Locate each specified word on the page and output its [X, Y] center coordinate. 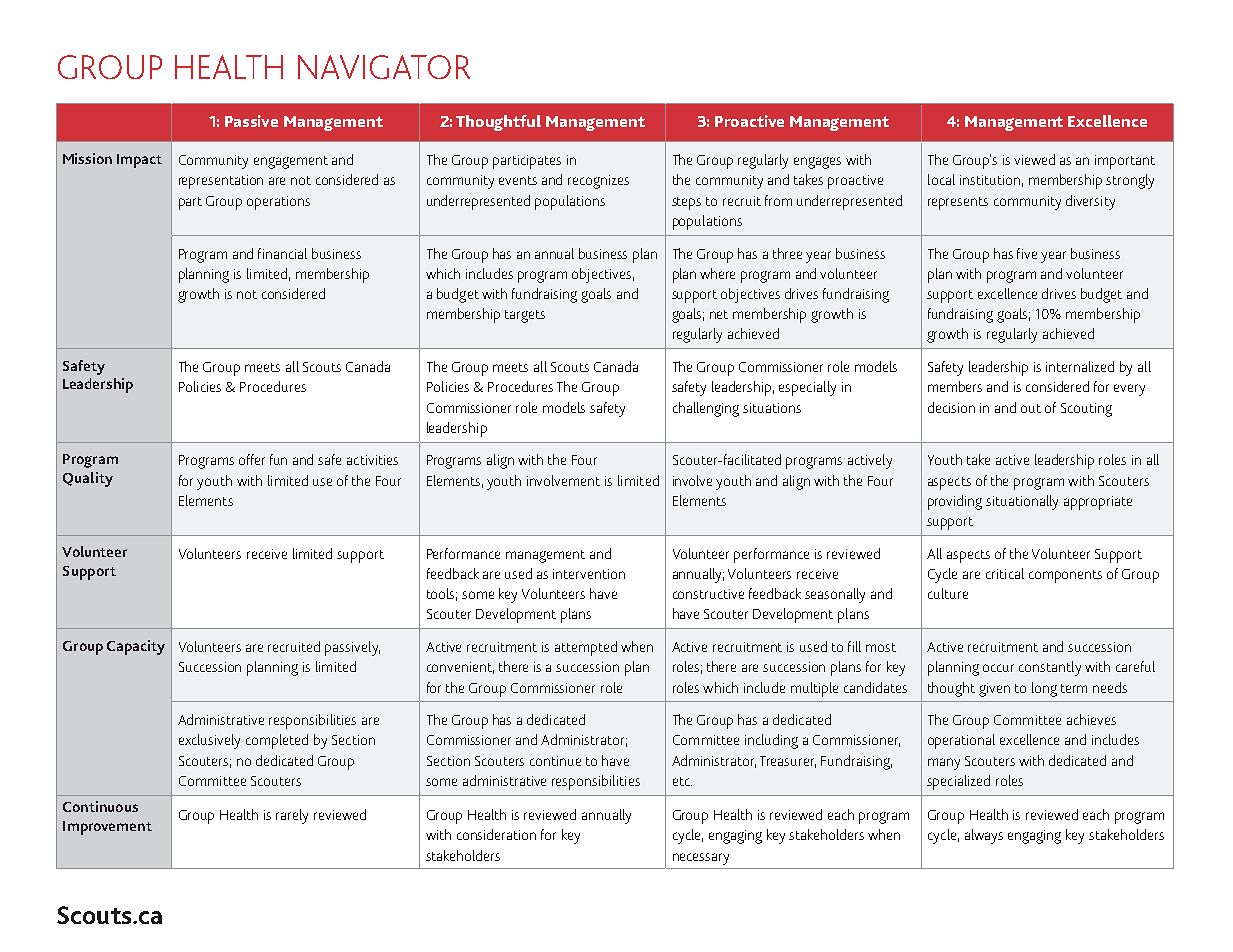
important [1125, 162]
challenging [706, 409]
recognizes [598, 182]
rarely [292, 816]
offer [252, 459]
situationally [1022, 502]
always [984, 836]
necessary [701, 859]
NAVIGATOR [384, 67]
